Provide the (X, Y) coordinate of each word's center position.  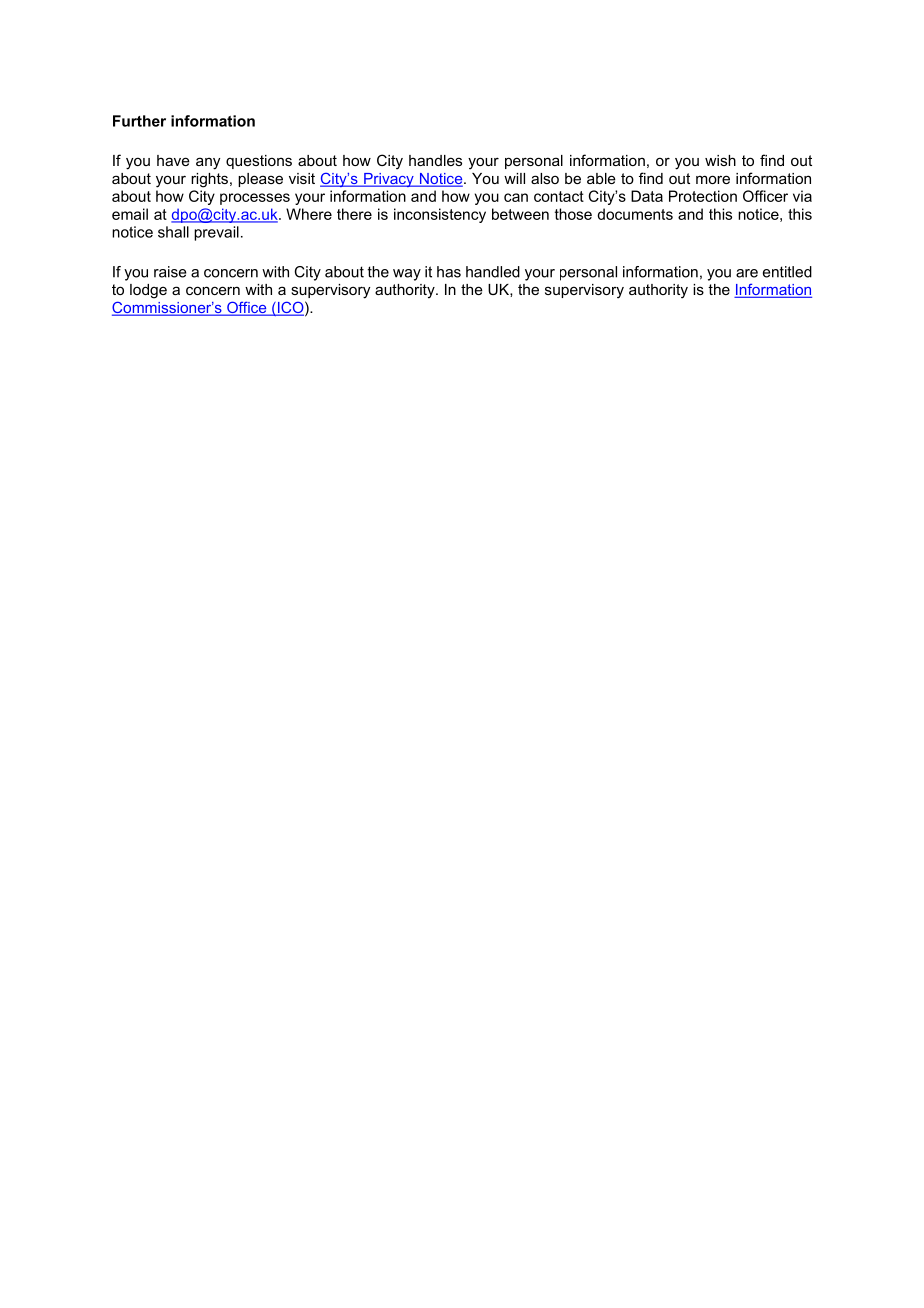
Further (139, 121)
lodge (148, 291)
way (407, 275)
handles (435, 160)
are (747, 273)
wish (720, 160)
